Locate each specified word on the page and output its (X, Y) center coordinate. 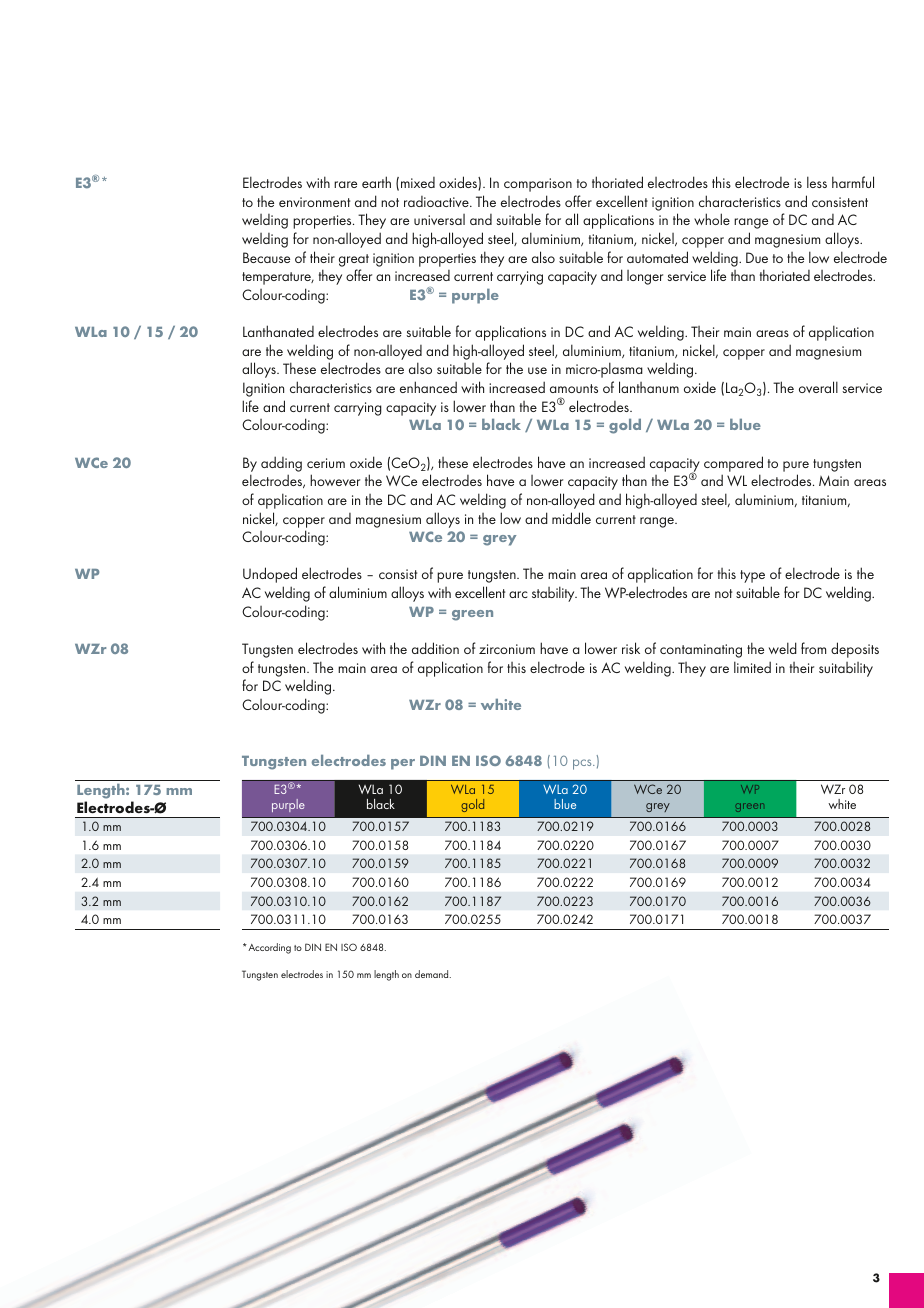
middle (571, 518)
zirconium (507, 649)
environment (314, 202)
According (268, 948)
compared (733, 464)
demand (433, 974)
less (817, 182)
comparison (538, 185)
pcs (583, 764)
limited (752, 667)
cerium (326, 463)
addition (435, 648)
